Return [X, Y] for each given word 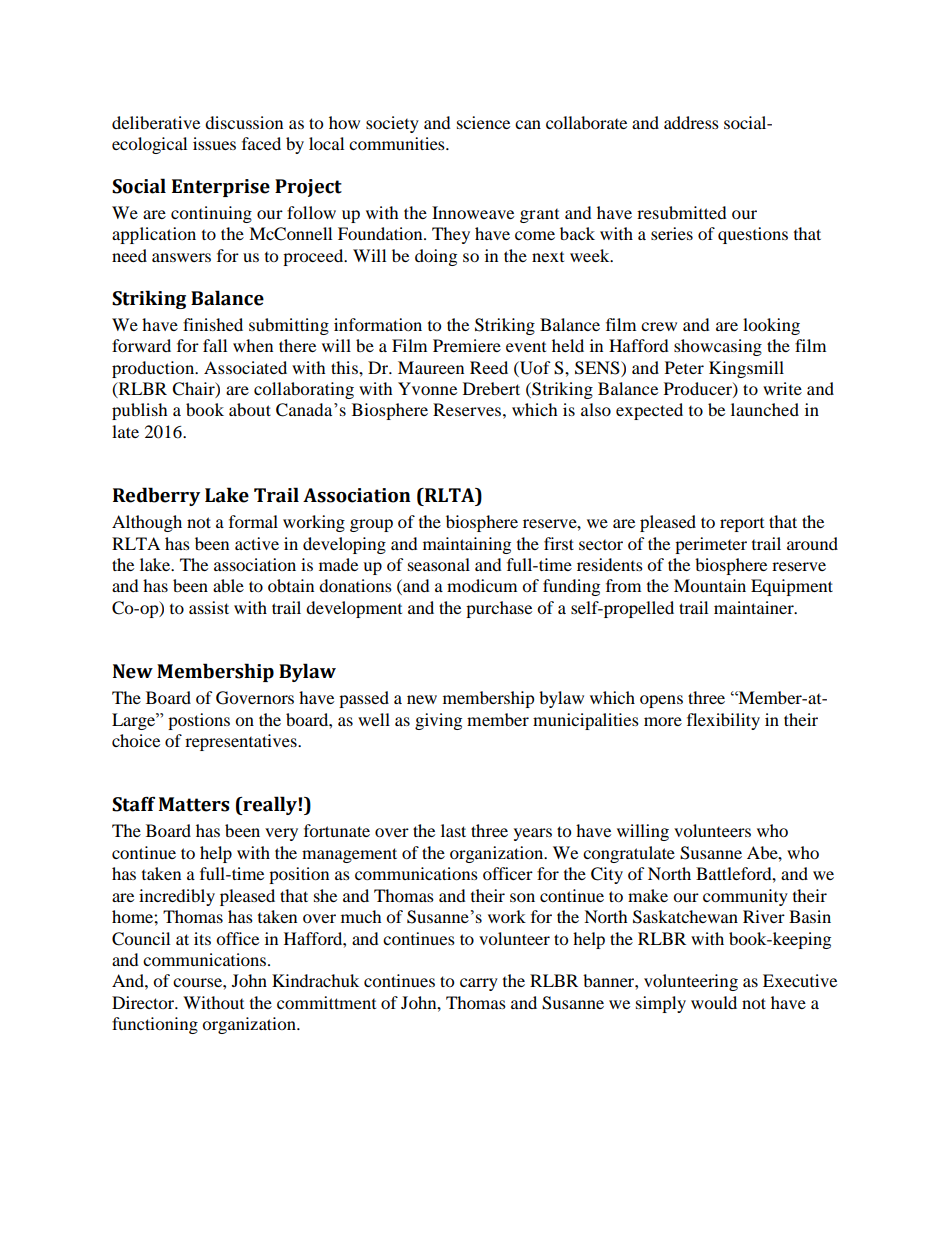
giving [438, 721]
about [250, 409]
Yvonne [427, 388]
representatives [242, 742]
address [691, 122]
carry [479, 984]
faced [261, 143]
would [714, 1002]
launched [765, 409]
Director [144, 1002]
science [483, 122]
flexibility [723, 721]
